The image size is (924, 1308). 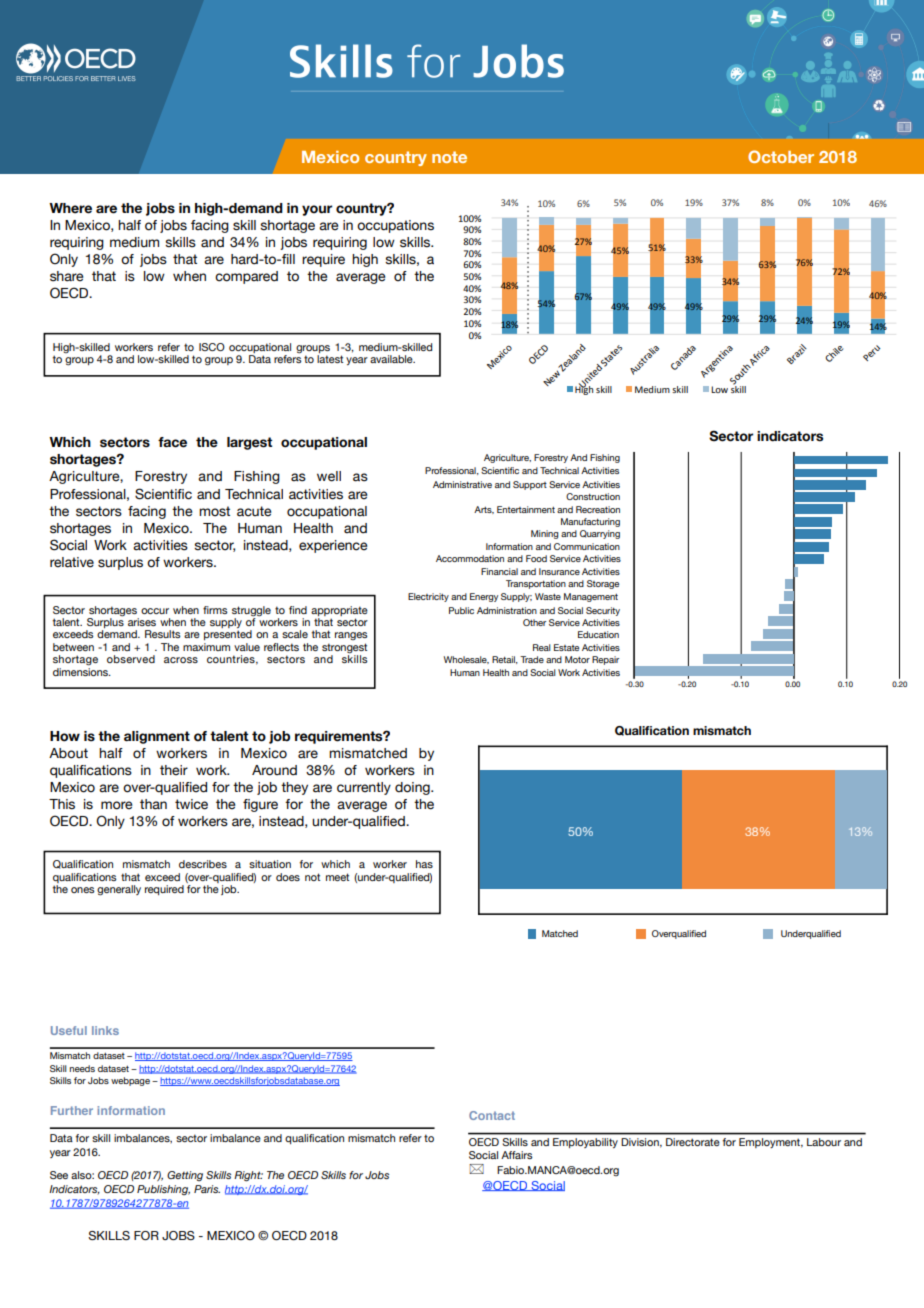 What do you see at coordinates (424, 864) in the screenshot?
I see `has` at bounding box center [424, 864].
